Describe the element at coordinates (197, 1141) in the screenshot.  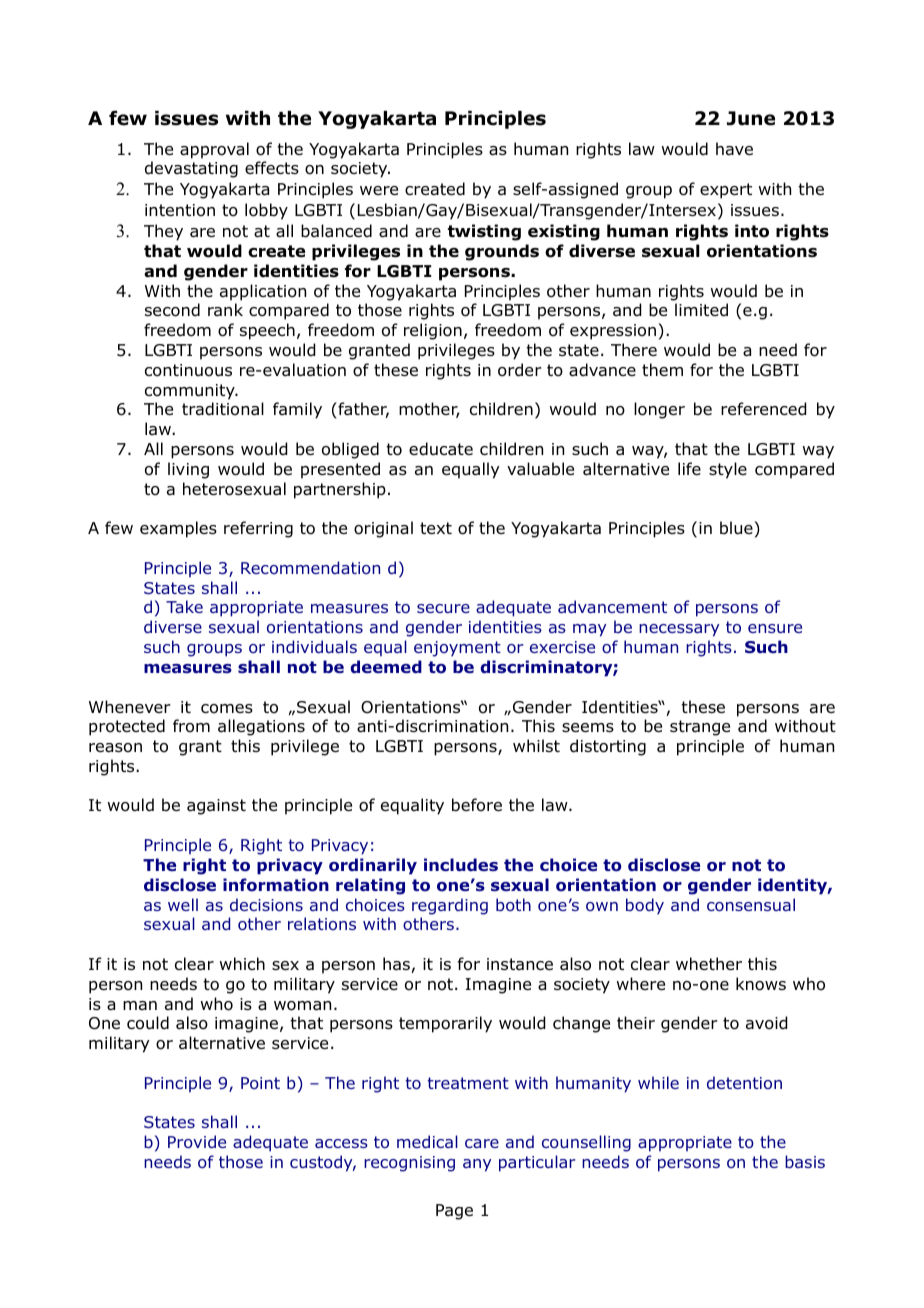
I see `Provide` at that location.
